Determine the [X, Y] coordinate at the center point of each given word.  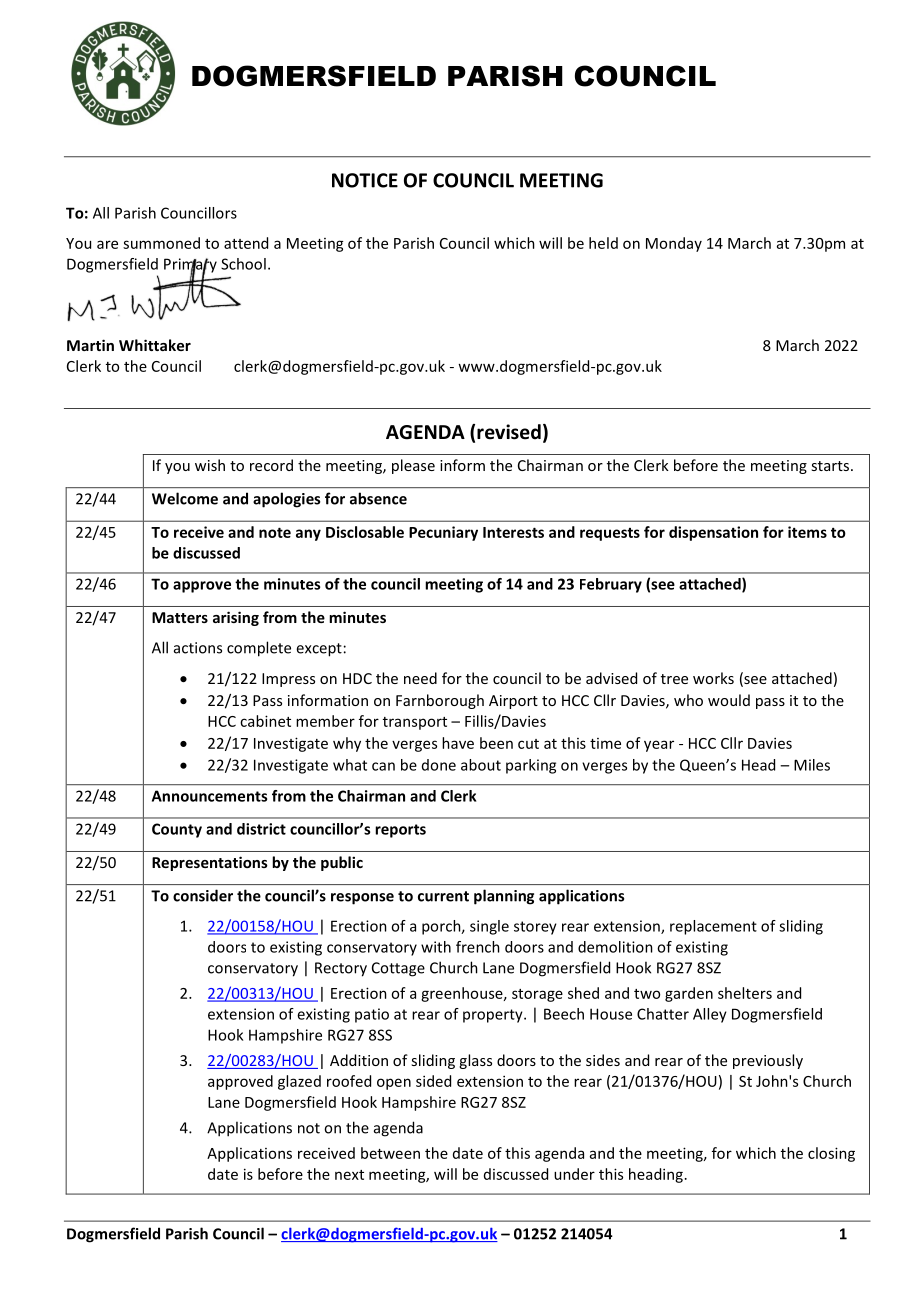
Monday [674, 244]
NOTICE [365, 180]
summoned [161, 243]
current [443, 896]
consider [203, 895]
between [390, 1153]
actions [198, 648]
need [420, 678]
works [713, 678]
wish [210, 465]
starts [831, 466]
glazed [299, 1082]
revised [509, 432]
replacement [713, 927]
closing [831, 1154]
